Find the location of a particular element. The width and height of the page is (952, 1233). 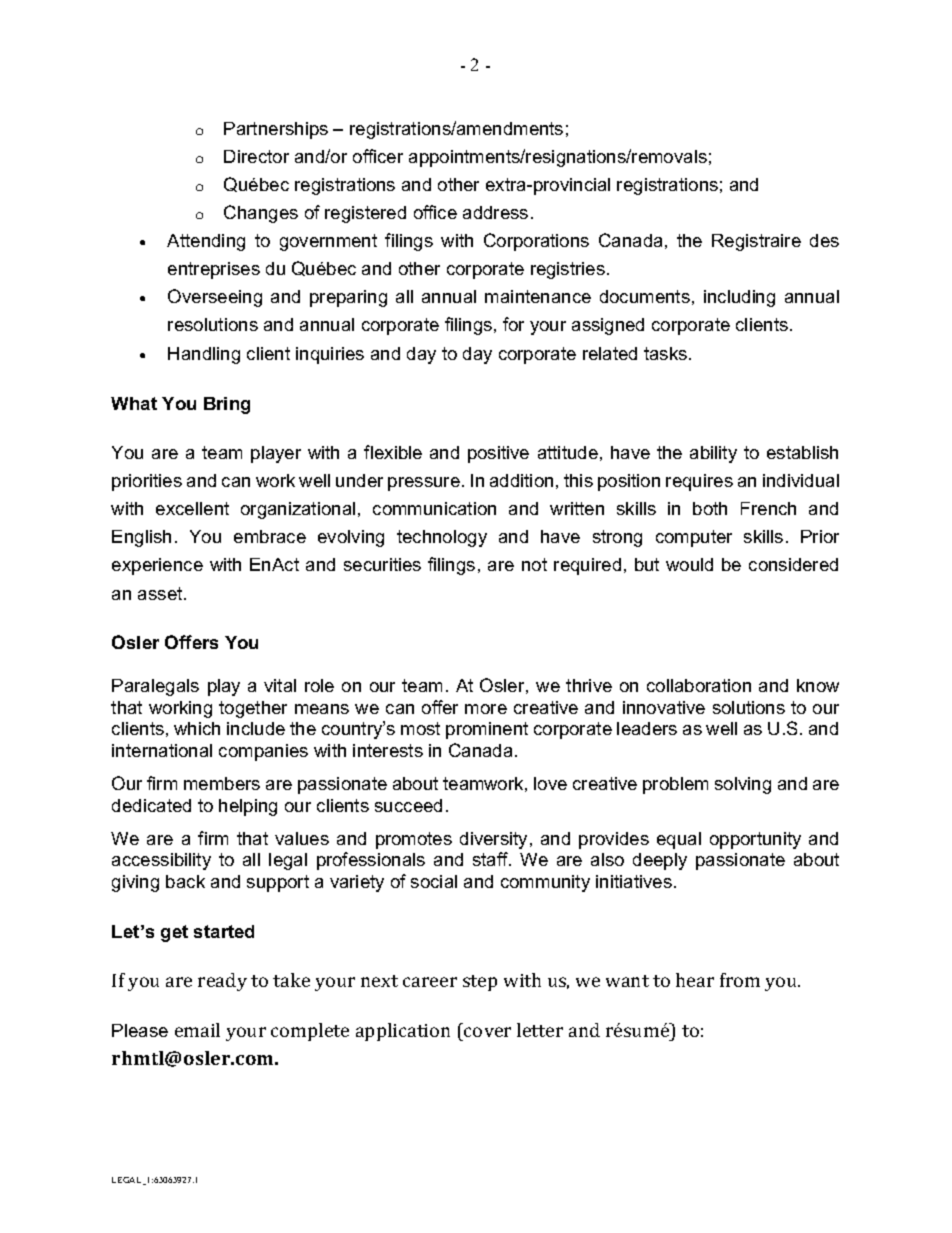

which is located at coordinates (197, 728).
